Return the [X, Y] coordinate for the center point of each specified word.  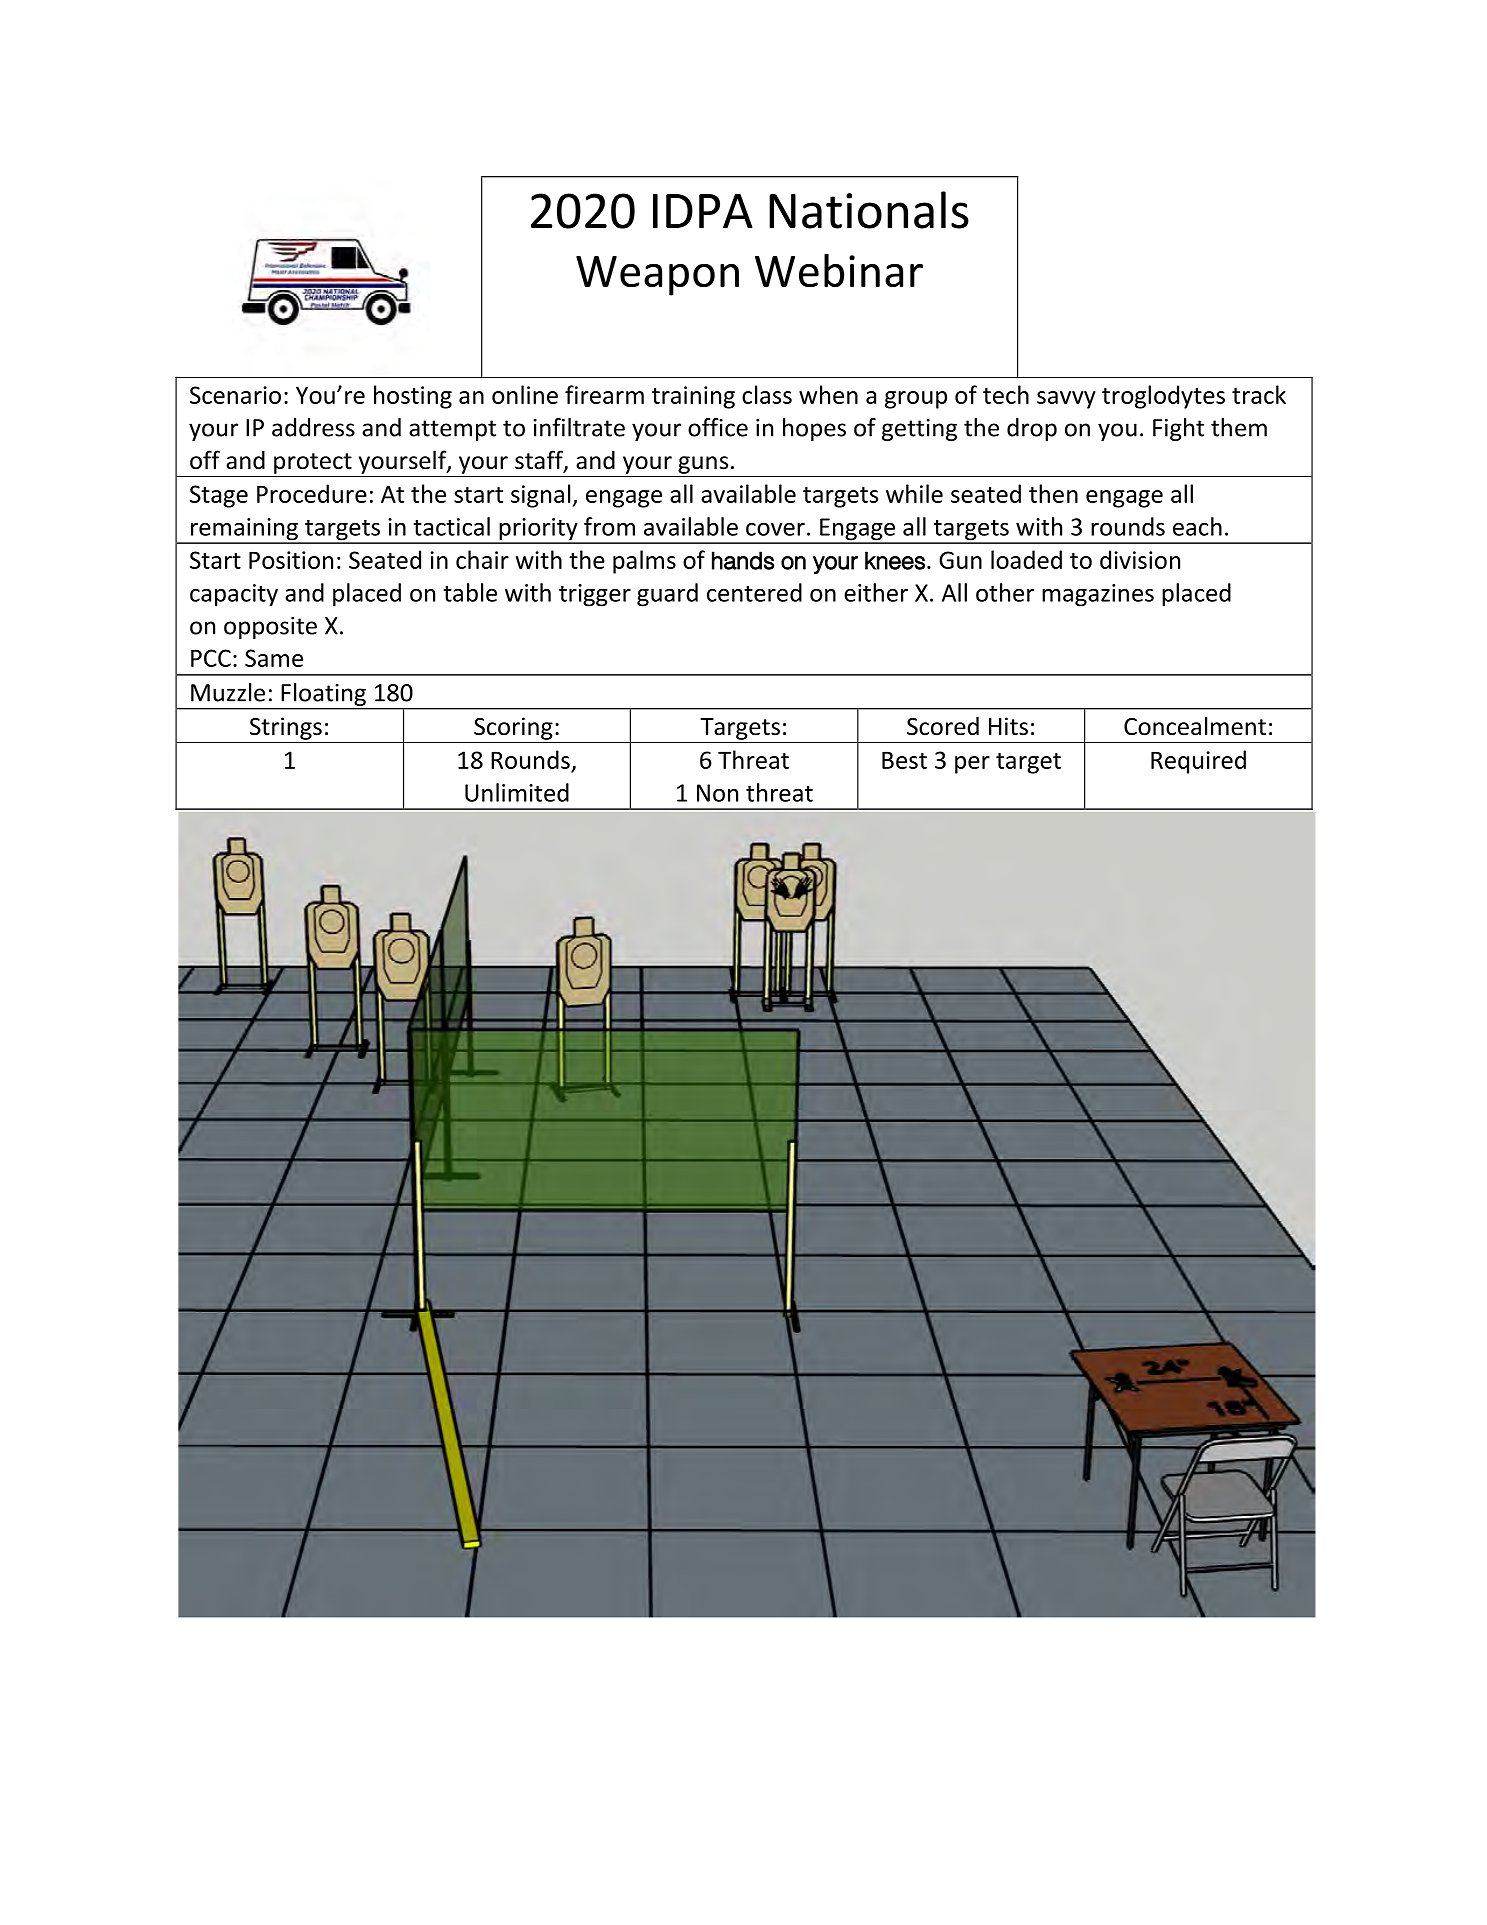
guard [667, 595]
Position [291, 560]
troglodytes [1163, 397]
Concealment [1195, 726]
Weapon [657, 276]
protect [313, 463]
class [767, 394]
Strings [286, 728]
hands [743, 560]
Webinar [839, 270]
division [1140, 559]
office [718, 427]
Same [274, 658]
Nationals [869, 210]
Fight [1178, 429]
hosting [413, 397]
